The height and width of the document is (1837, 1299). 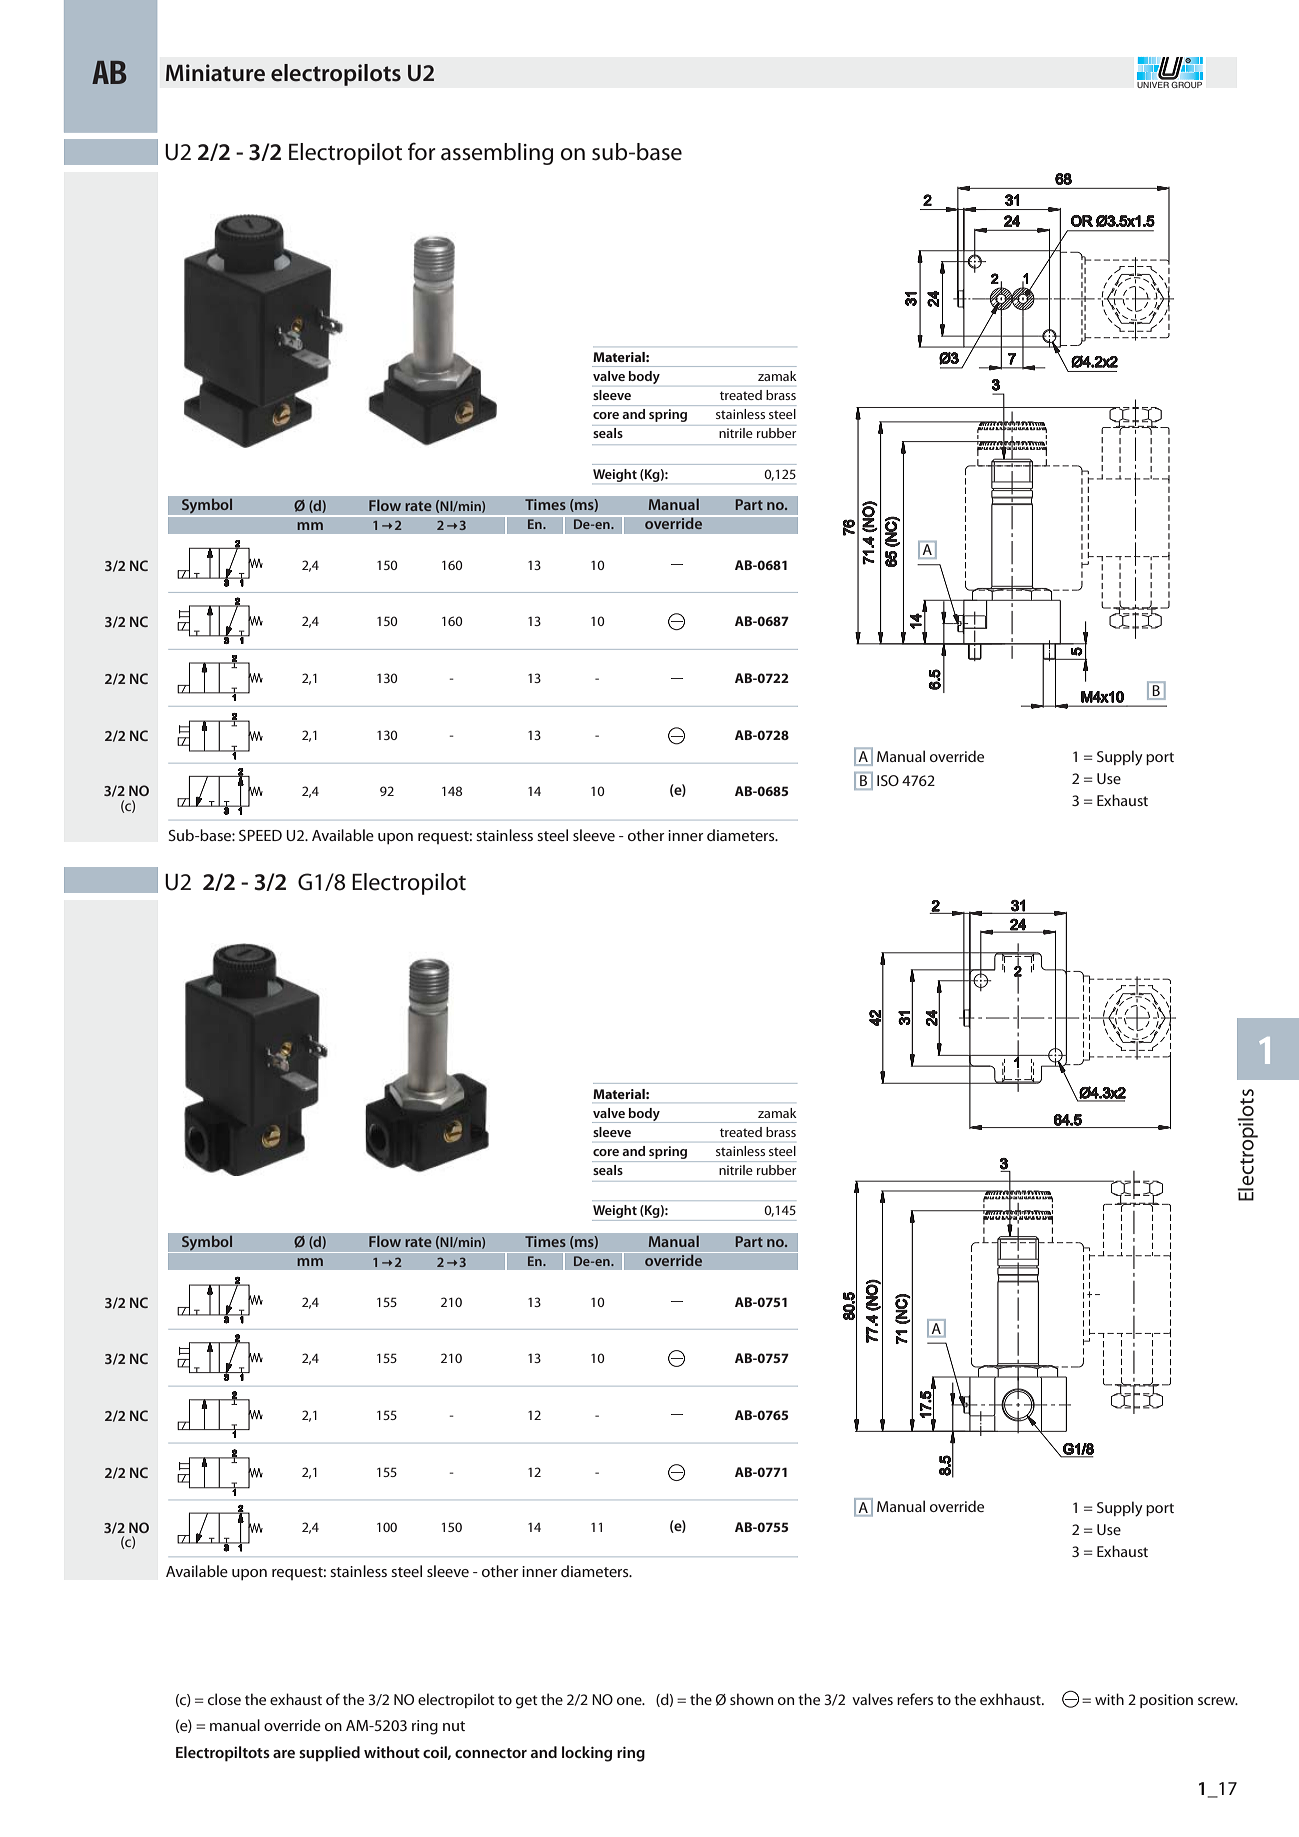 I want to click on get, so click(x=526, y=1702).
